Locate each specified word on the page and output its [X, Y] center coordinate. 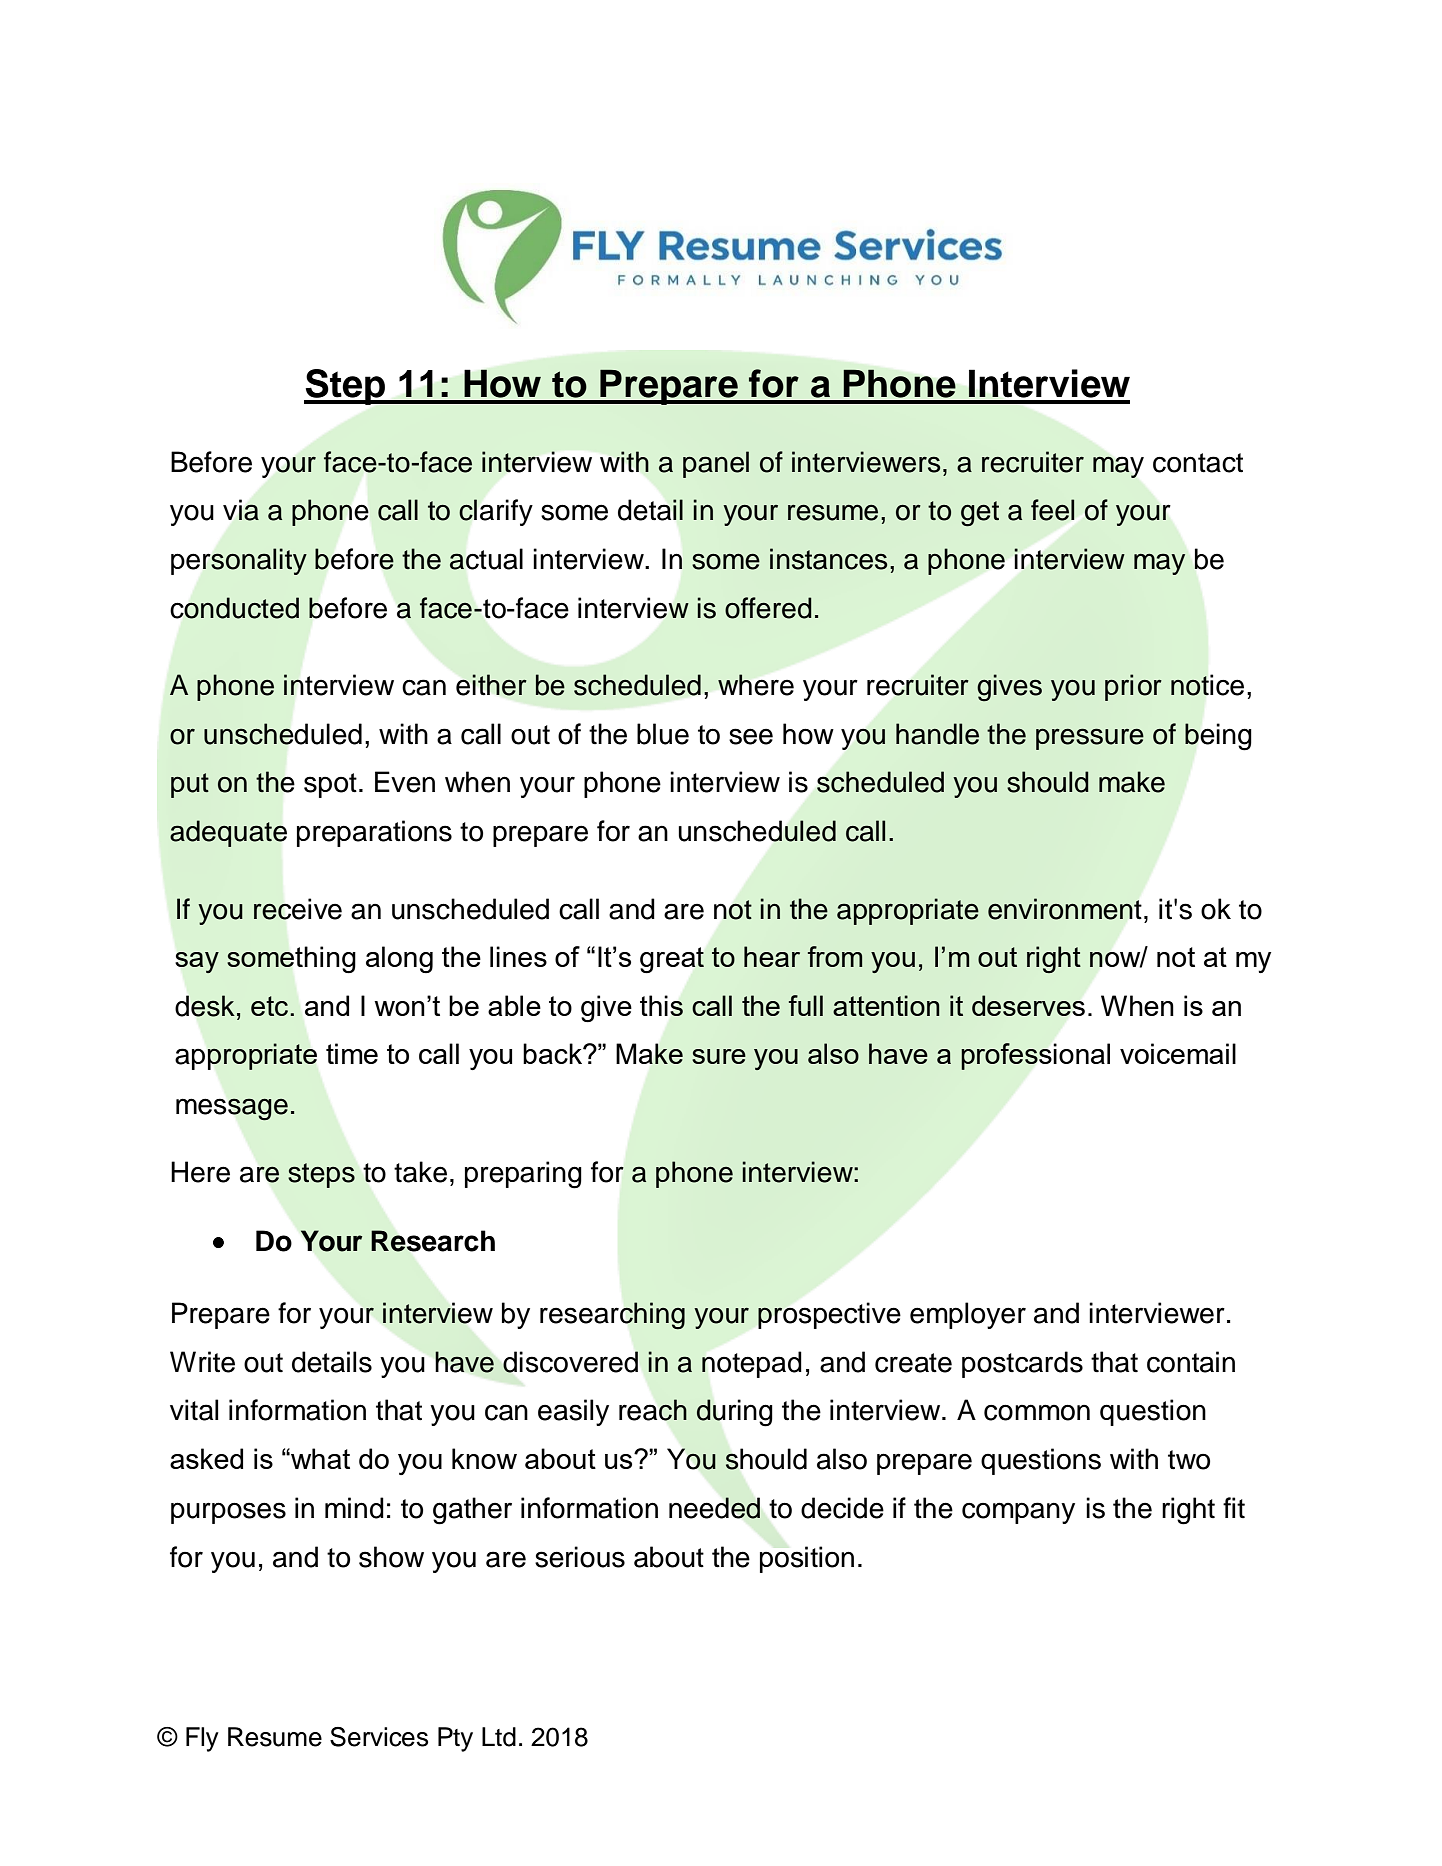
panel [716, 464]
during [734, 1413]
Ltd [499, 1737]
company [1018, 1513]
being [1218, 737]
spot [330, 785]
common [1037, 1412]
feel [1052, 510]
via [241, 510]
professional [1035, 1056]
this [661, 1005]
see [751, 736]
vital [194, 1410]
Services [379, 1737]
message [232, 1109]
